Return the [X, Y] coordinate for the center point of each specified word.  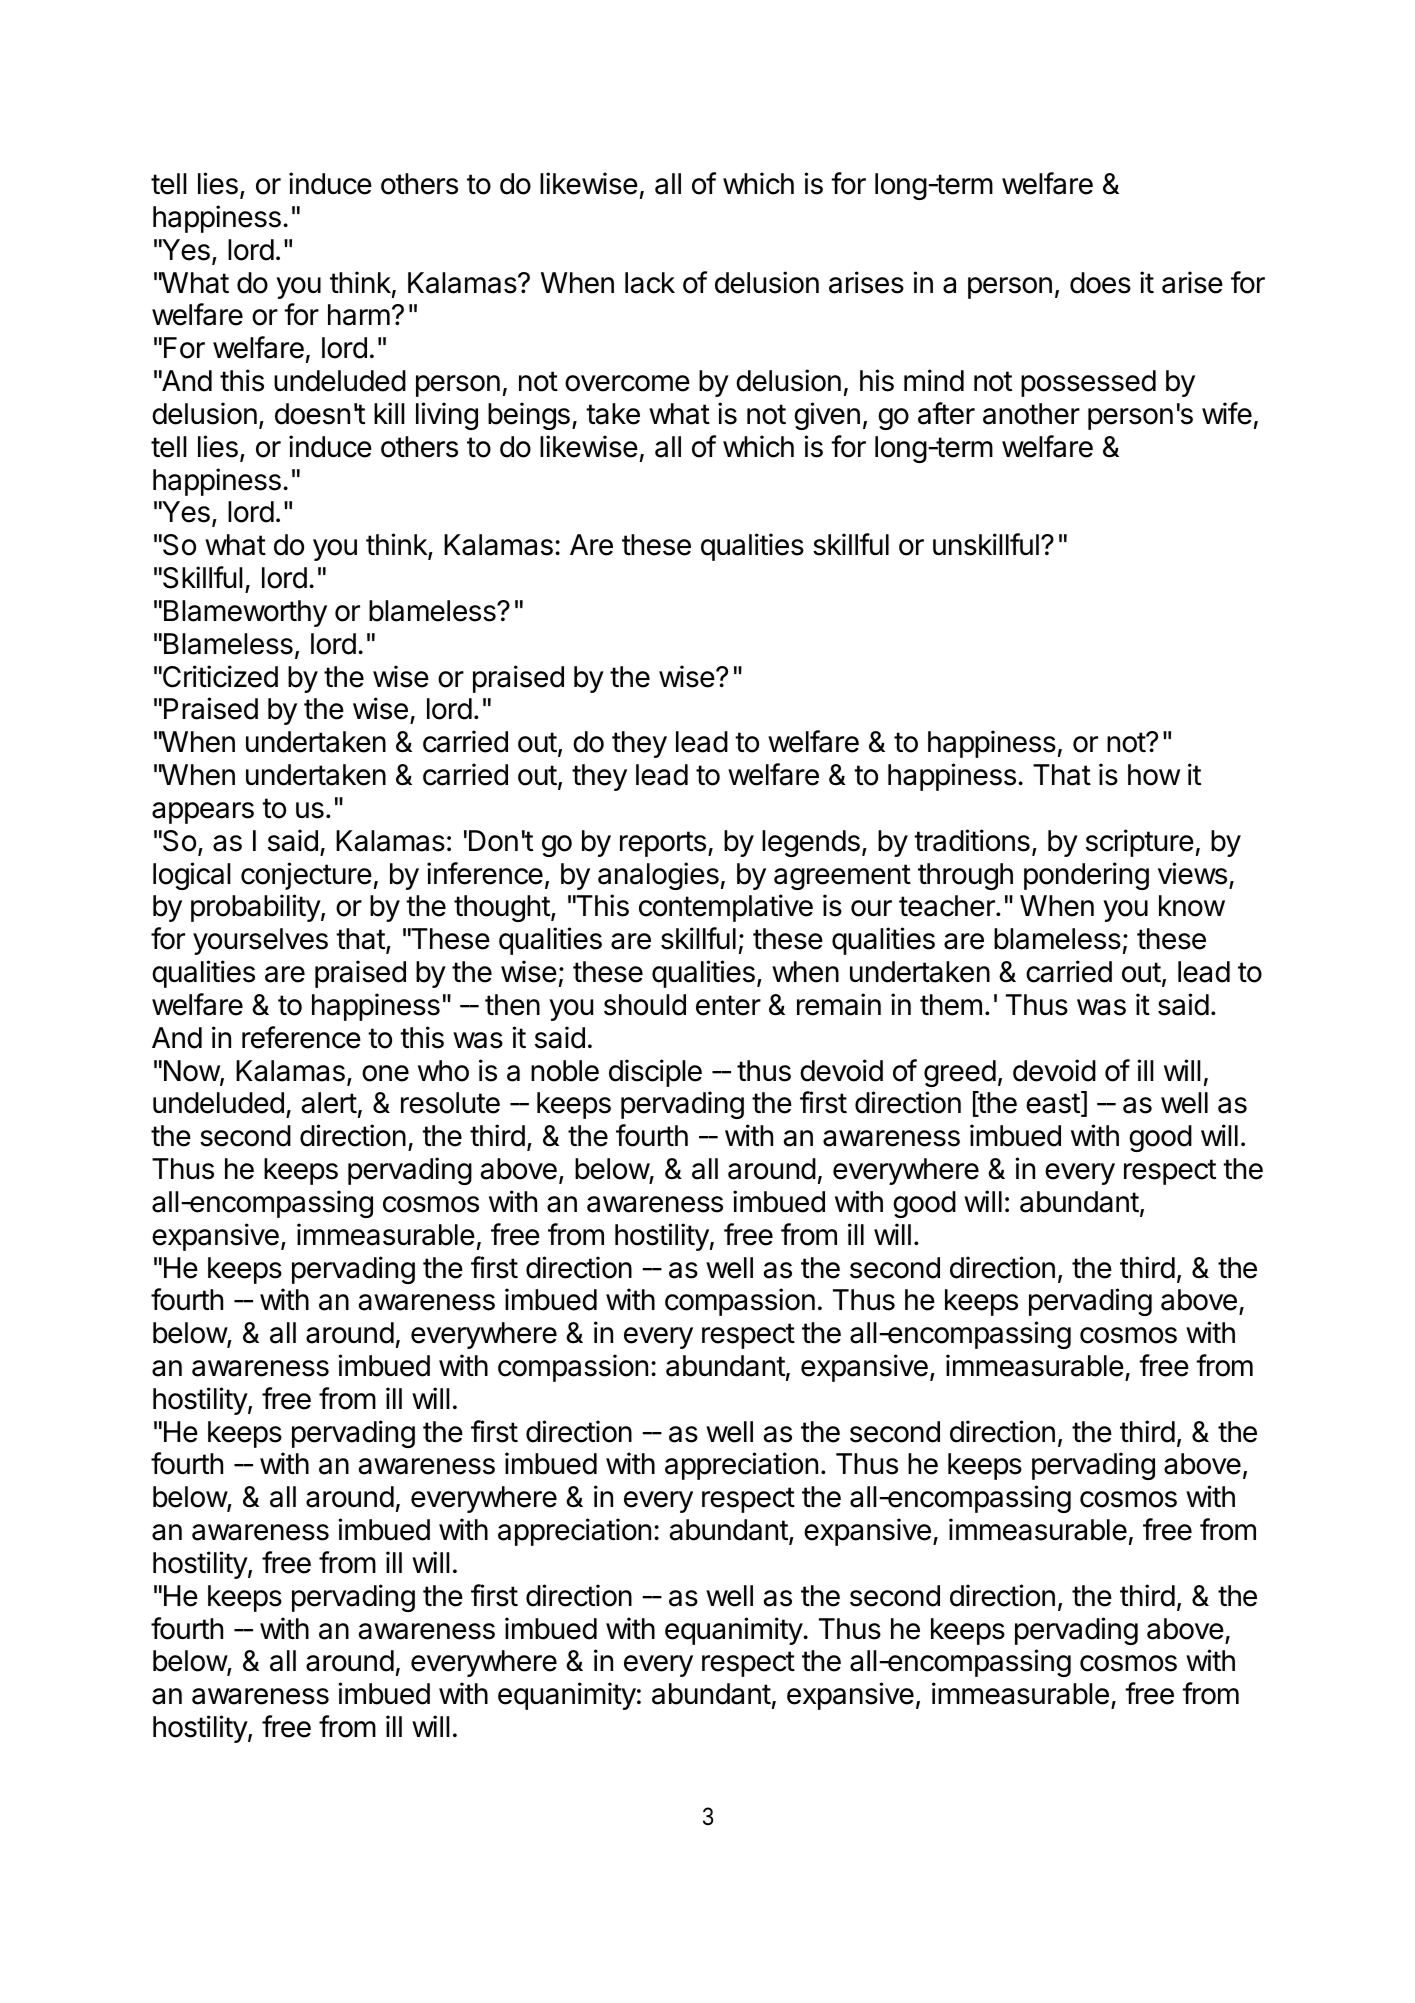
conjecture [306, 876]
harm [359, 315]
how [1154, 775]
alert [329, 1103]
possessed [1088, 383]
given [827, 416]
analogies [658, 876]
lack [650, 283]
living [447, 416]
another [1031, 414]
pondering [1086, 876]
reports [663, 844]
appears [203, 813]
